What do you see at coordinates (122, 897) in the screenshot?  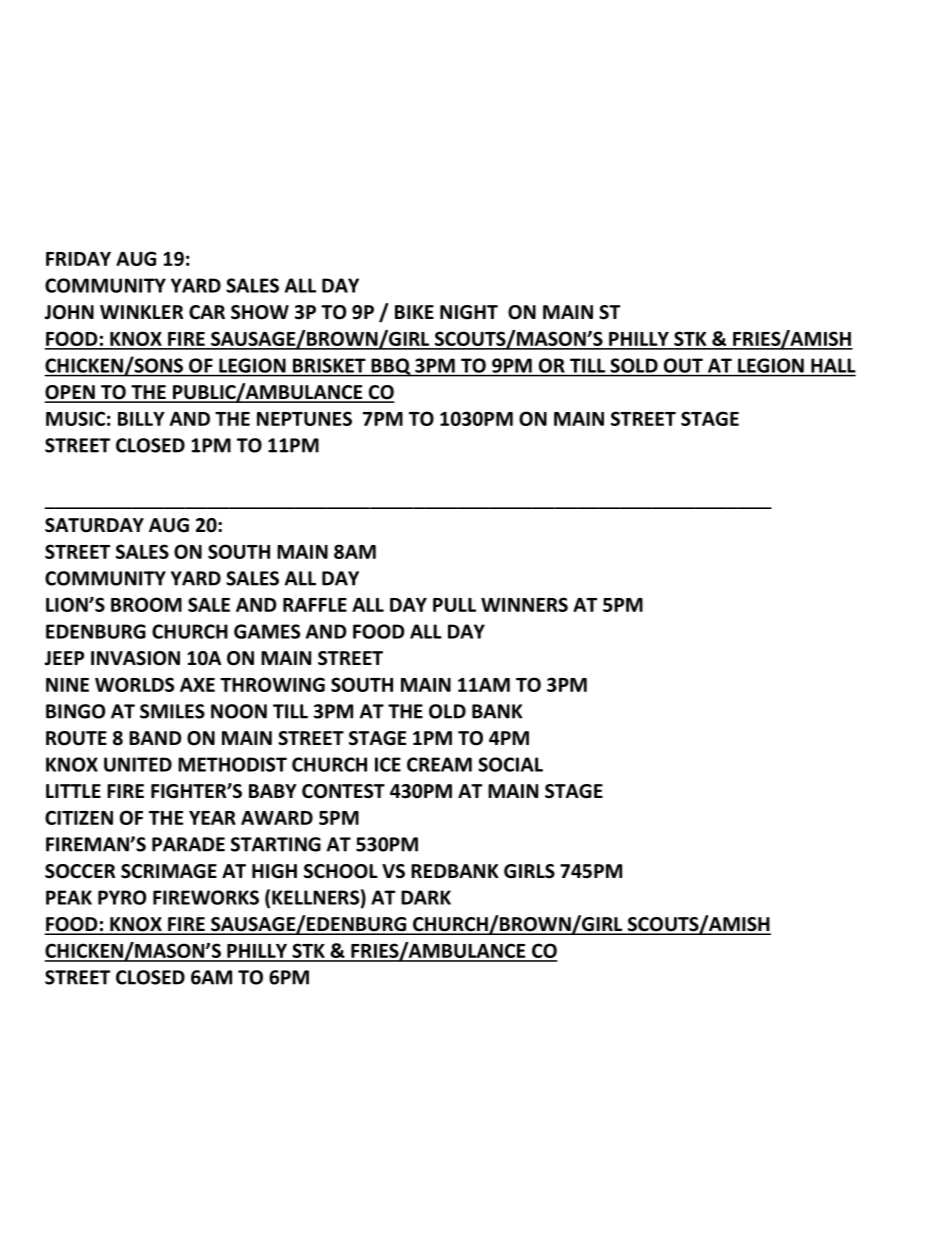 I see `PYRO` at bounding box center [122, 897].
